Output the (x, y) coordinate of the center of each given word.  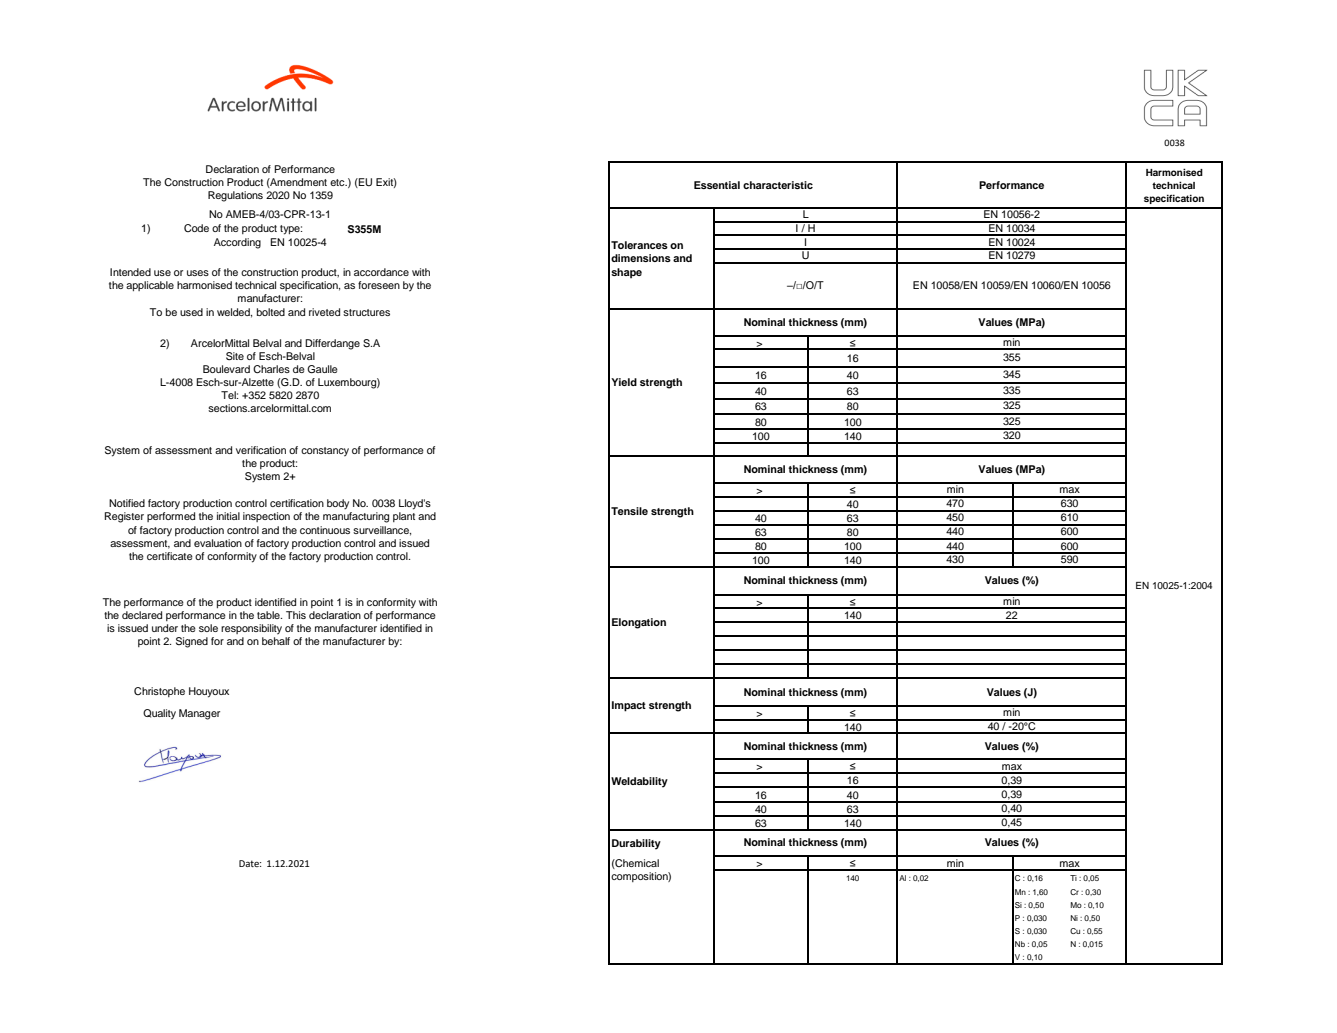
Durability (636, 844)
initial (228, 516)
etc (338, 182)
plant (404, 517)
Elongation (639, 623)
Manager (199, 714)
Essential (717, 185)
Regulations (235, 196)
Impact (629, 706)
